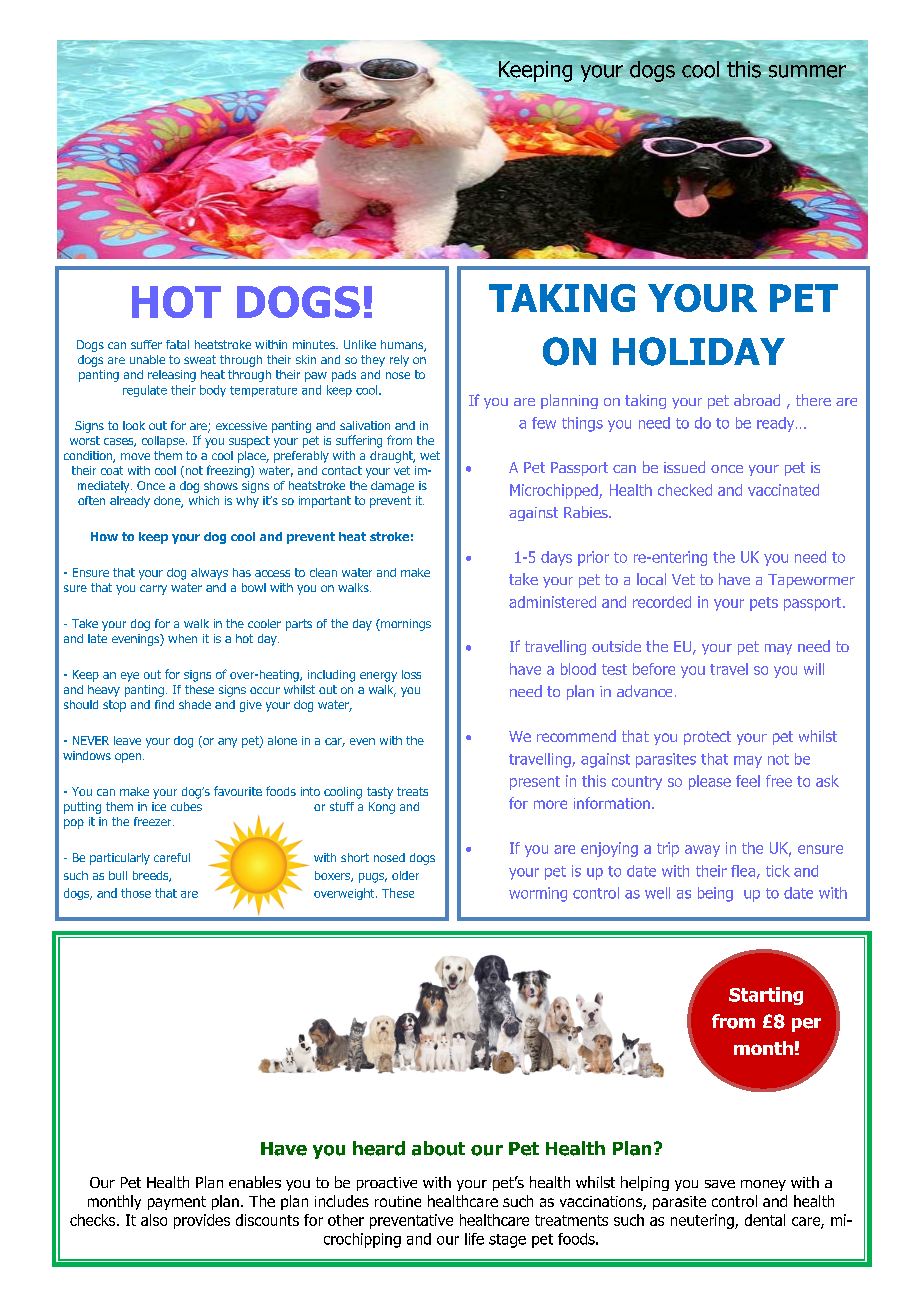 The height and width of the document is (1308, 924). Describe the element at coordinates (702, 851) in the document. I see `away` at that location.
